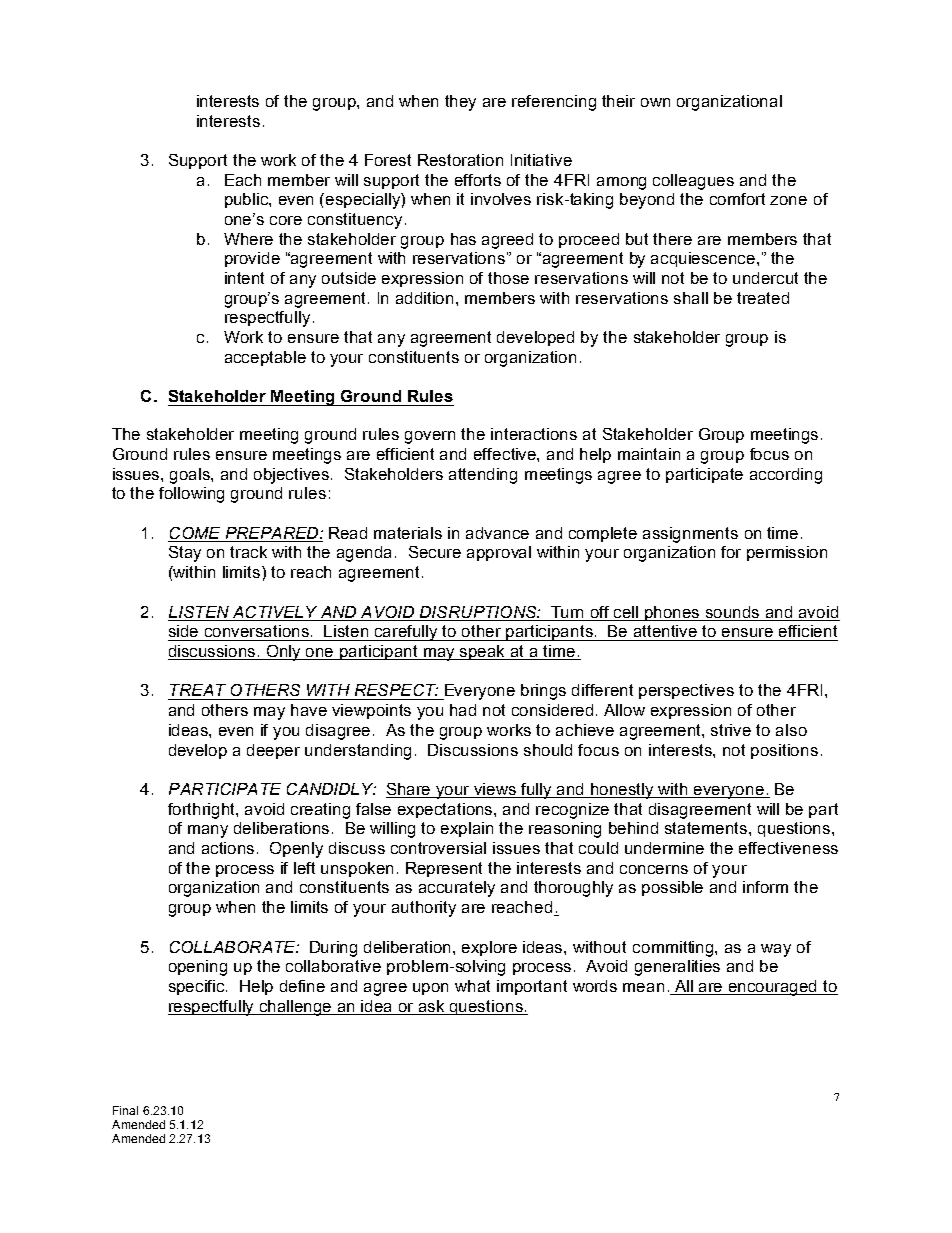 The height and width of the screenshot is (1233, 952). I want to click on speak, so click(483, 652).
